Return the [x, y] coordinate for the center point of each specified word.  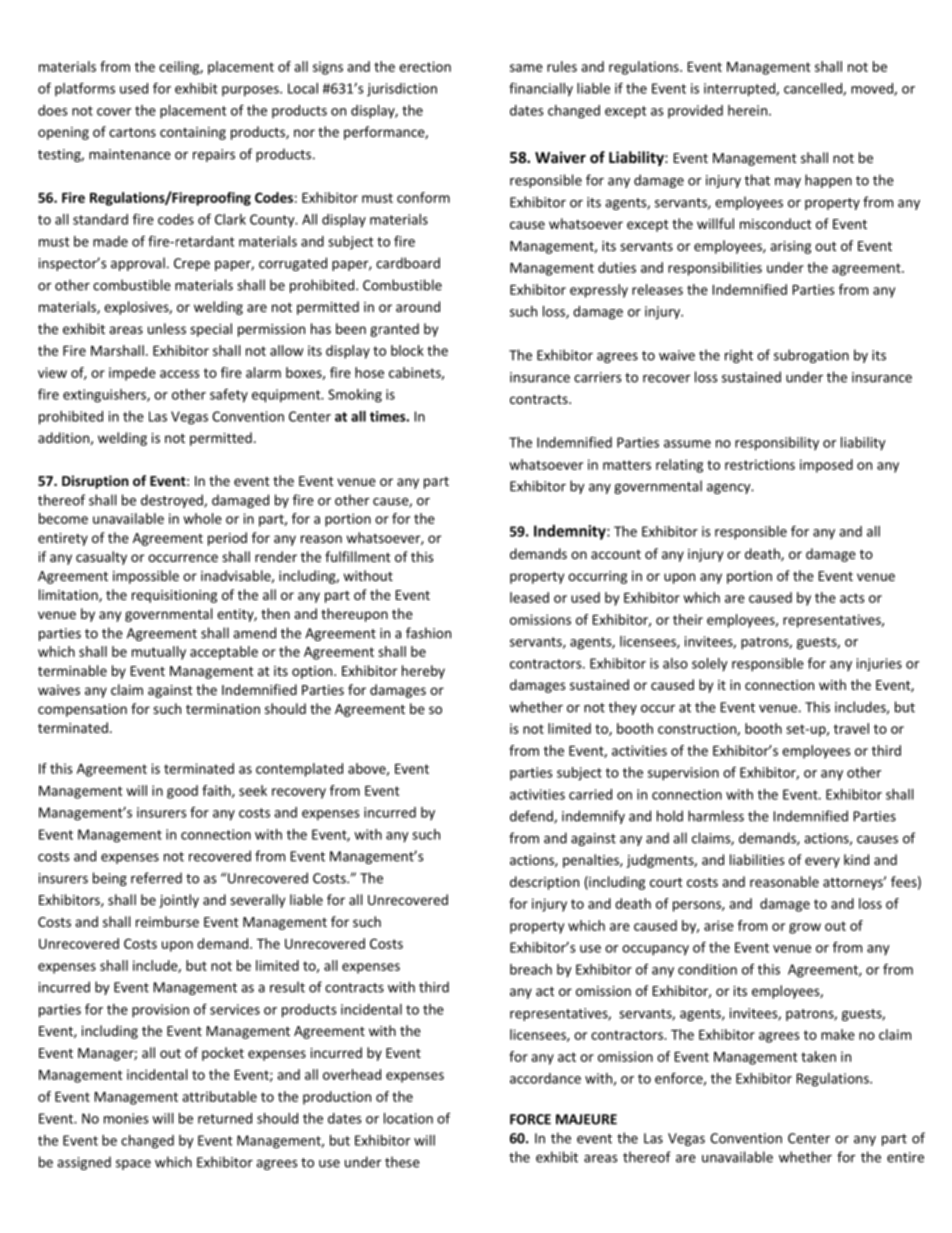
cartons [132, 132]
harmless [716, 816]
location [408, 1118]
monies [126, 1118]
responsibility [777, 444]
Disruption [95, 482]
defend [532, 817]
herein [747, 110]
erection [425, 66]
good [182, 792]
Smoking [355, 396]
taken [818, 1056]
